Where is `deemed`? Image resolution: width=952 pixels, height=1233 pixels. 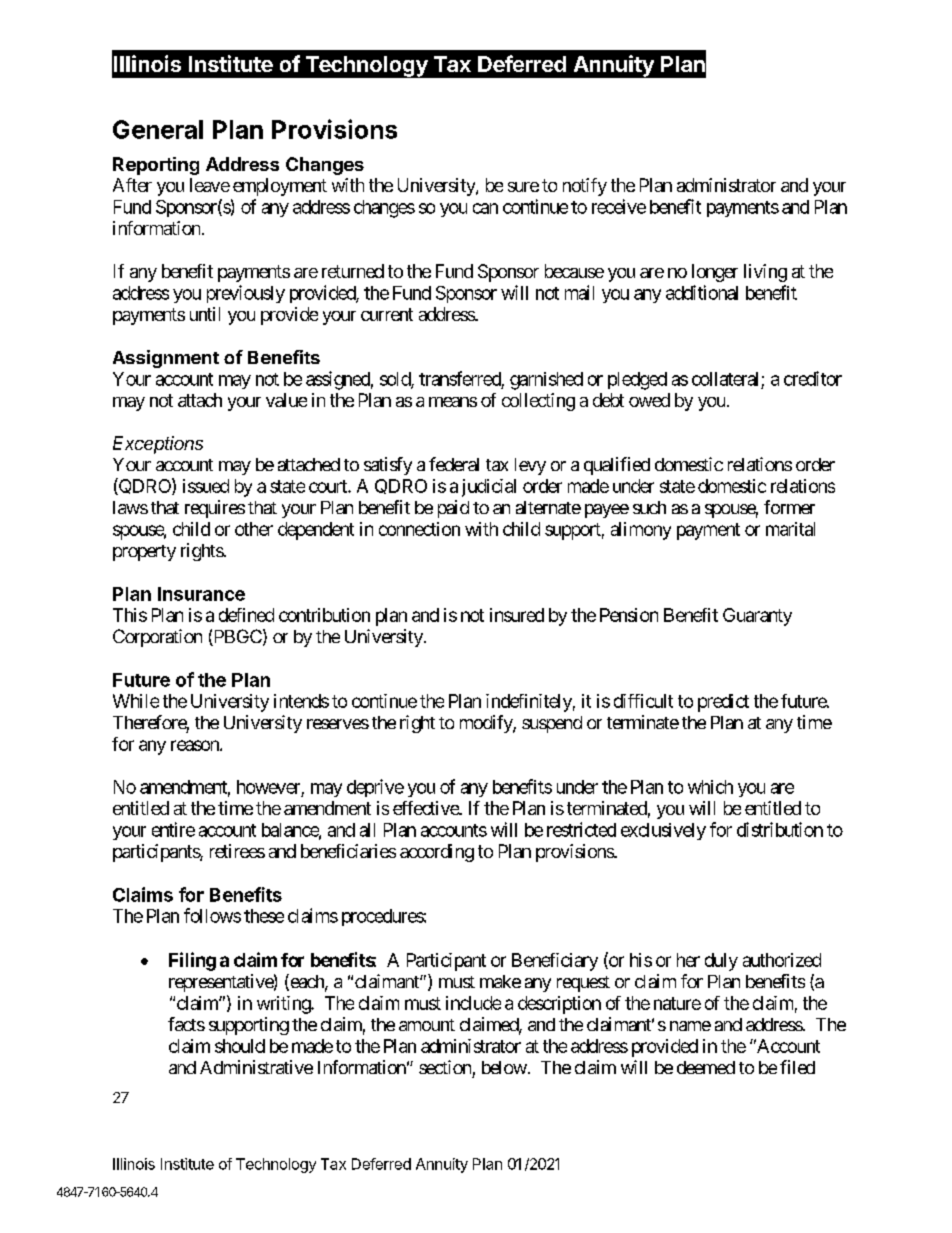 deemed is located at coordinates (706, 1067).
